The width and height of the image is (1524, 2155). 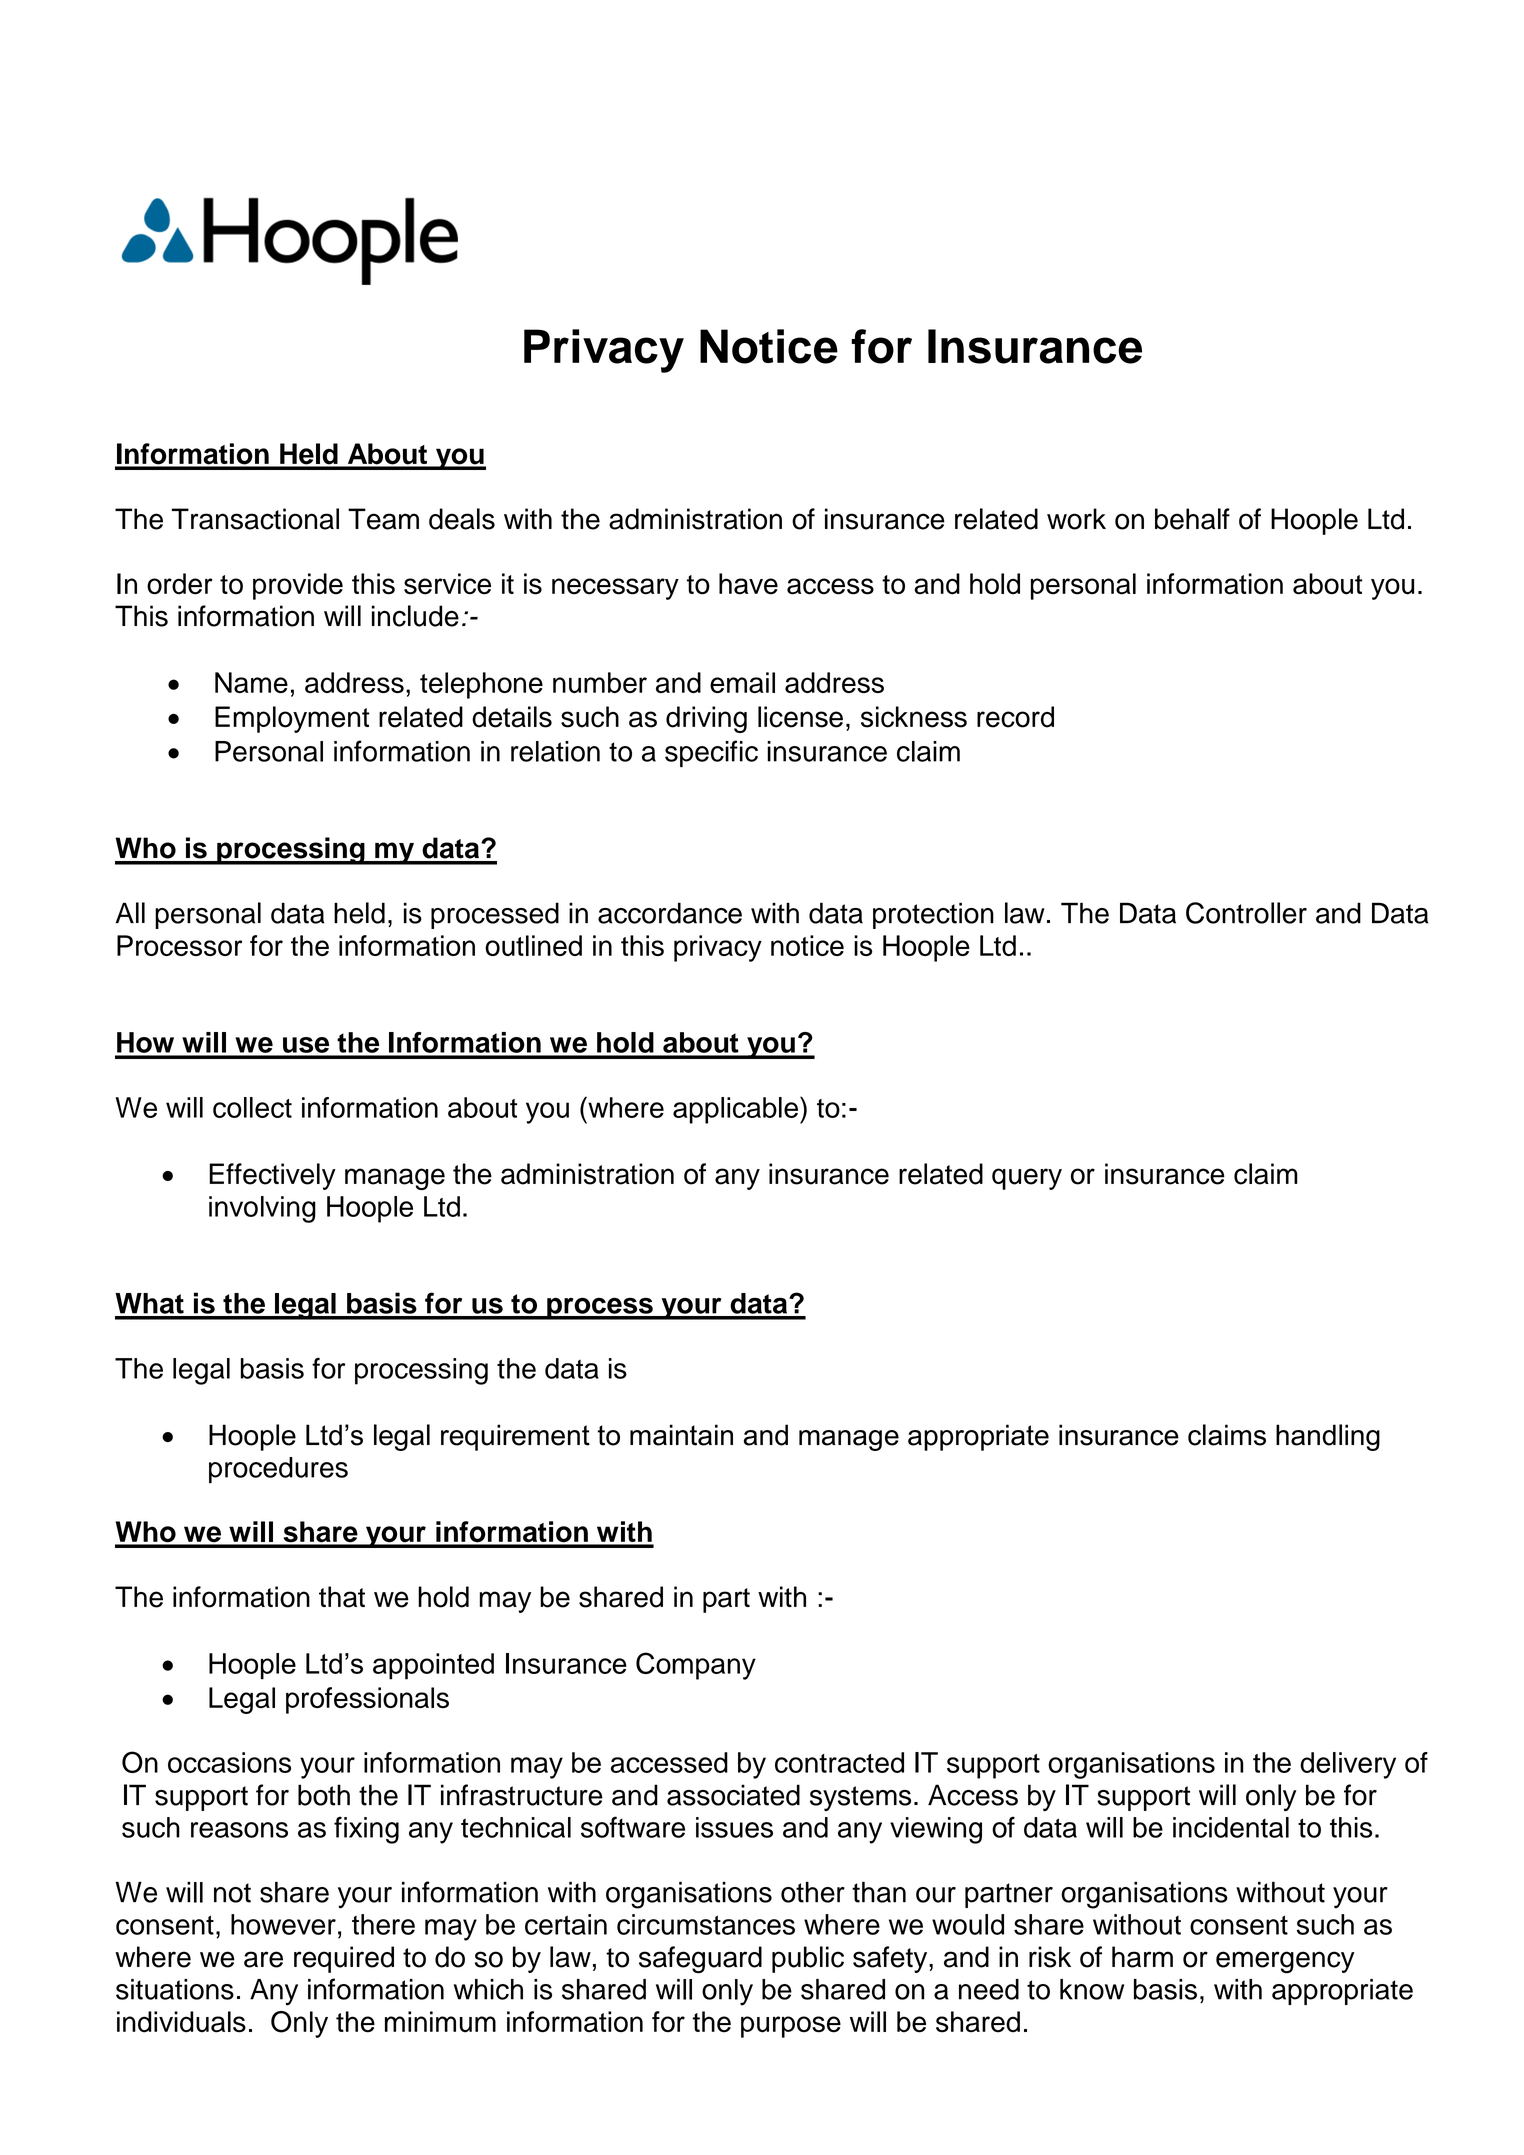 What do you see at coordinates (681, 1435) in the image?
I see `maintain` at bounding box center [681, 1435].
